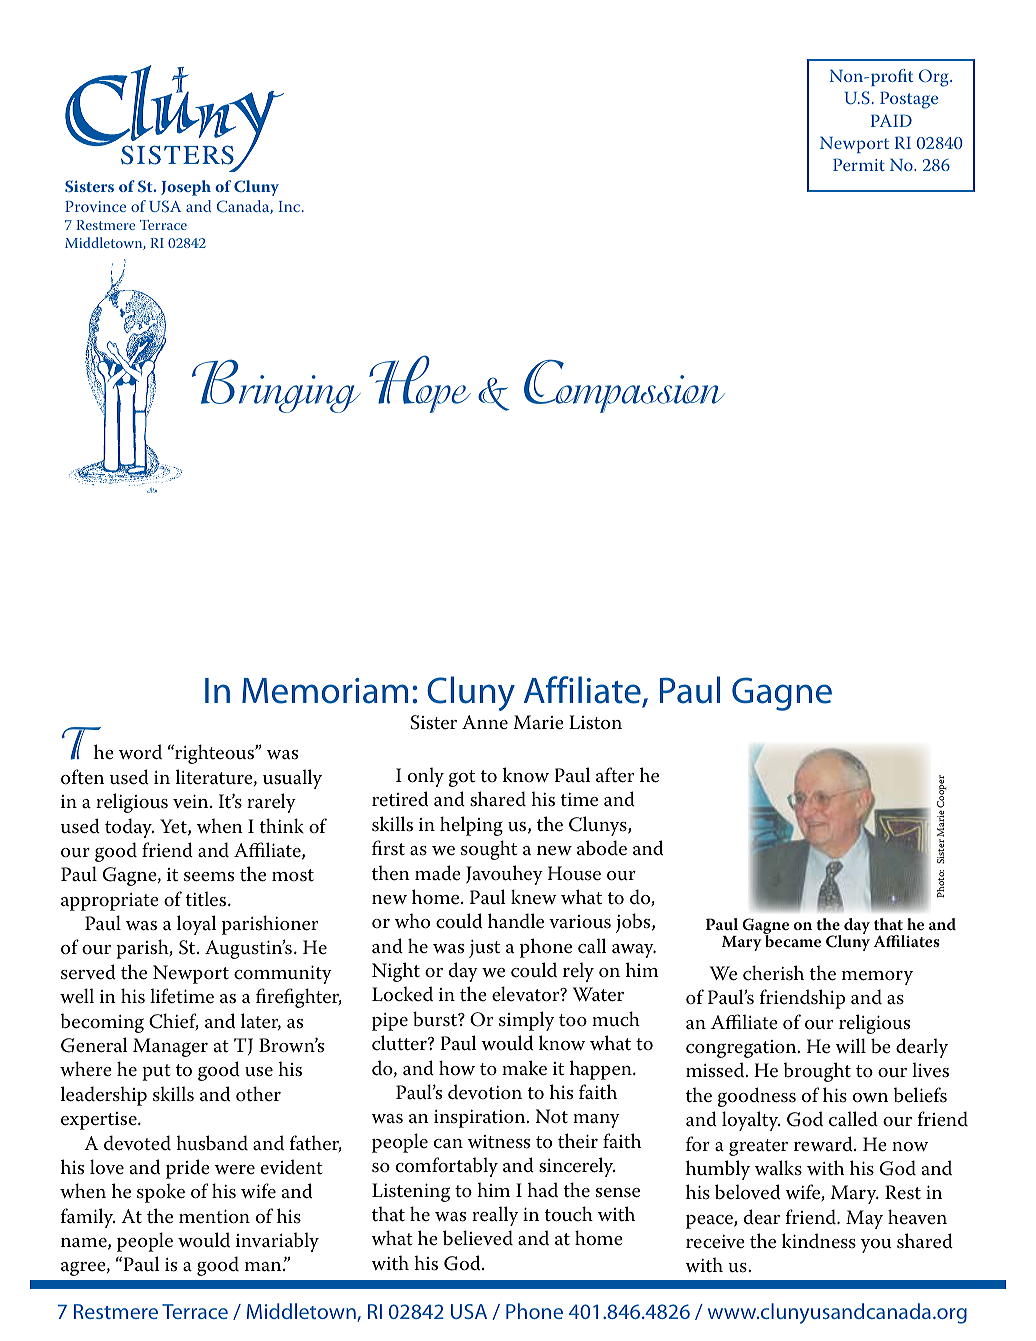 The width and height of the screenshot is (1036, 1341). I want to click on Anne, so click(485, 722).
